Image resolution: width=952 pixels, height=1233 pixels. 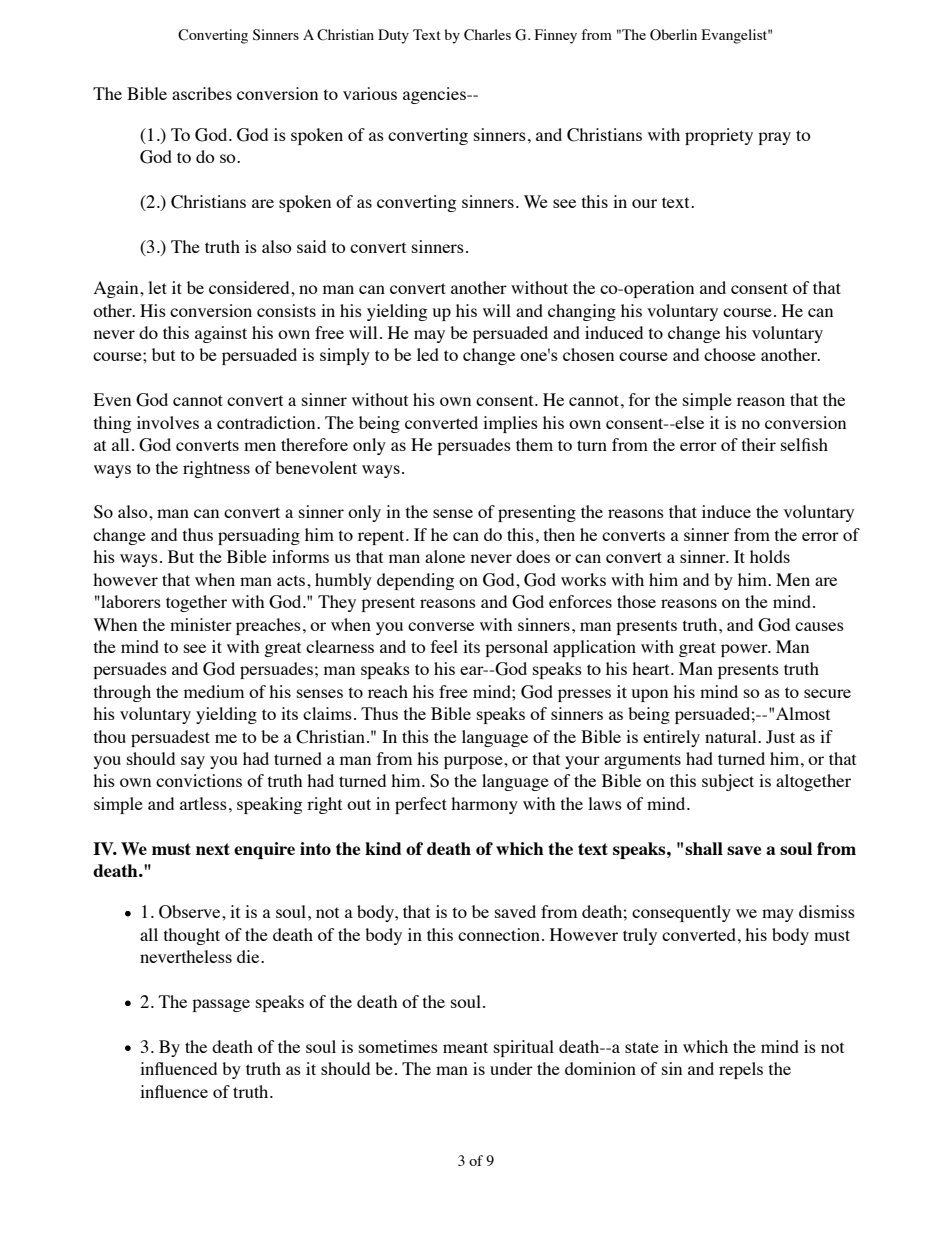 I want to click on alone, so click(x=445, y=556).
